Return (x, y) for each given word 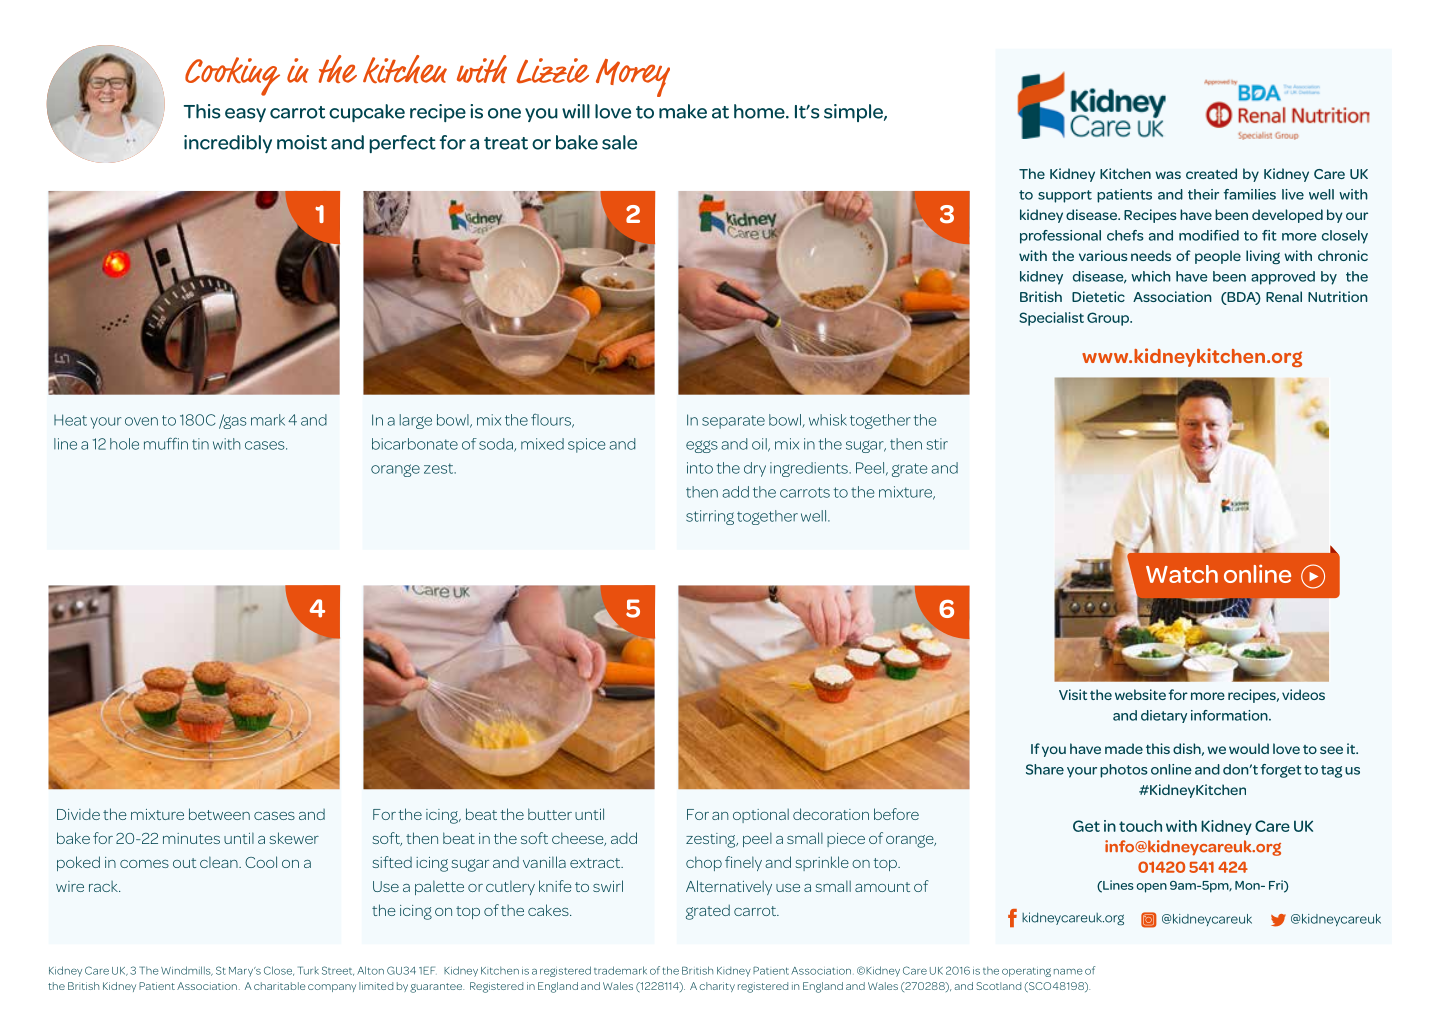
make (683, 111)
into (700, 468)
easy (245, 115)
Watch (1182, 574)
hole (124, 444)
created (1211, 173)
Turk (308, 970)
